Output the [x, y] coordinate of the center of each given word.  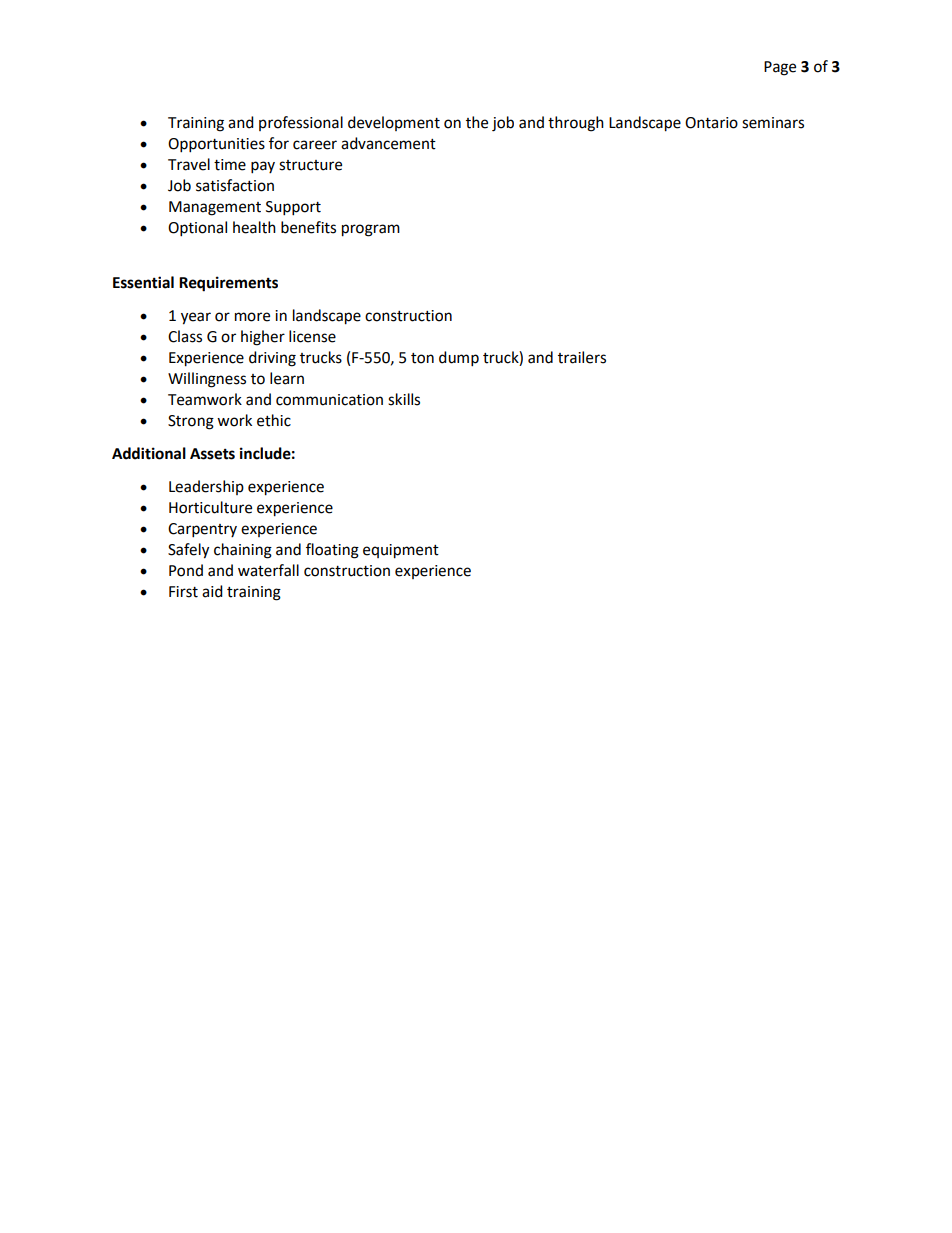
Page [780, 68]
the [477, 122]
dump [459, 359]
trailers [582, 357]
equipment [401, 551]
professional [301, 123]
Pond [186, 570]
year [196, 318]
